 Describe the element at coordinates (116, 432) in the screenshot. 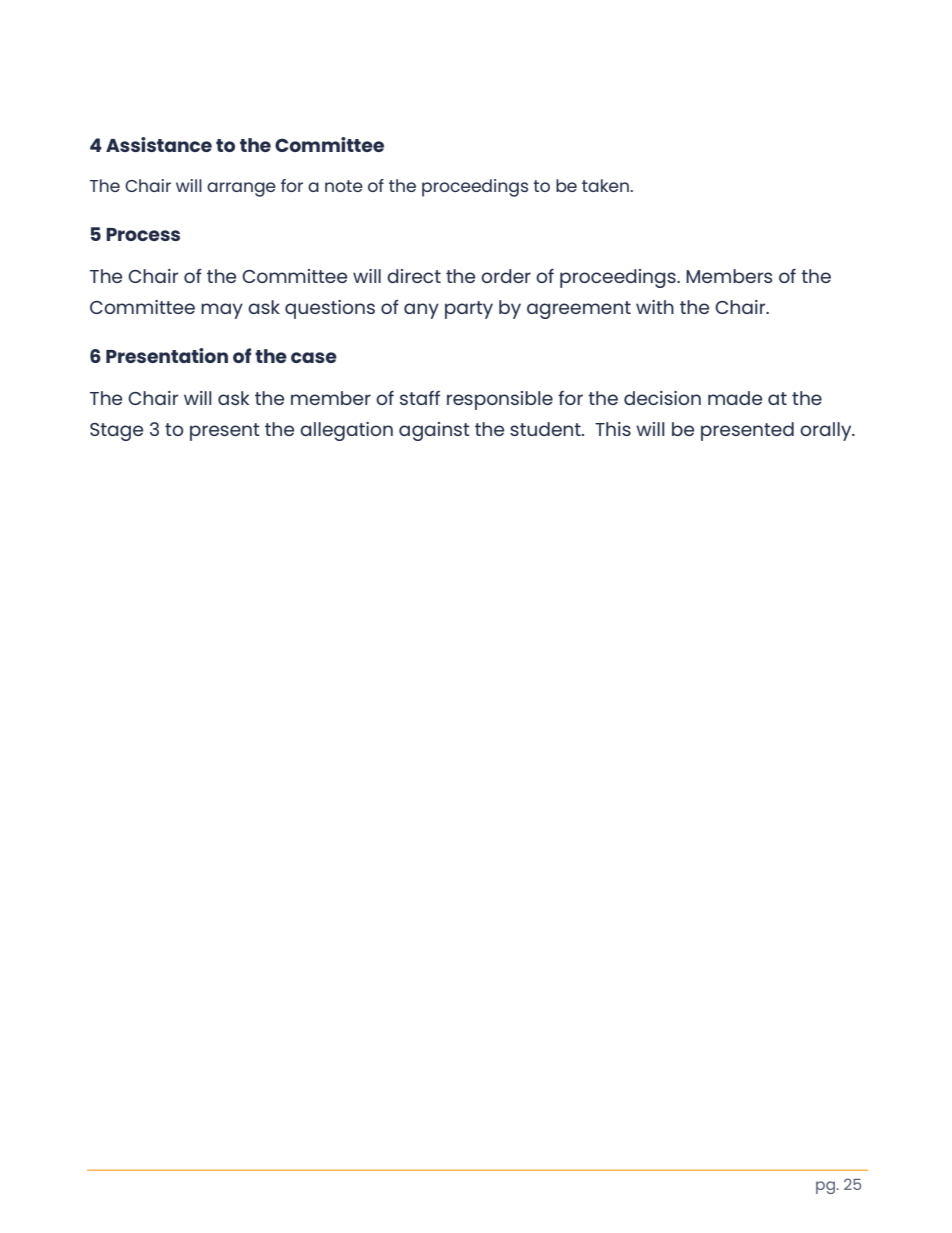

I see `Stage` at that location.
